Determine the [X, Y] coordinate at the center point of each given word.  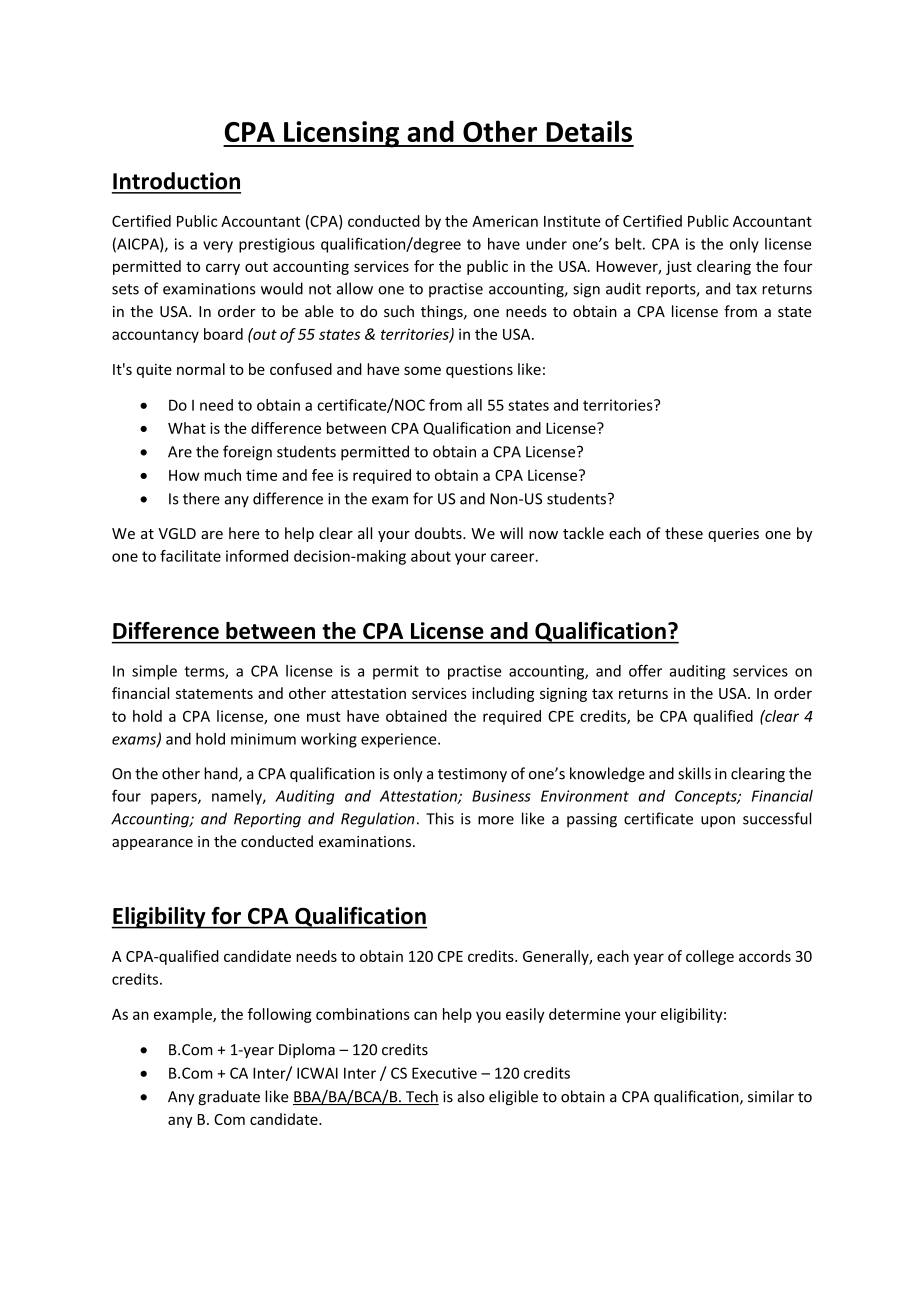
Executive [444, 1073]
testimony [472, 775]
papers [175, 799]
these [684, 533]
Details [589, 131]
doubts [439, 533]
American [505, 221]
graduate [229, 1097]
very [218, 247]
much [222, 475]
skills [694, 773]
